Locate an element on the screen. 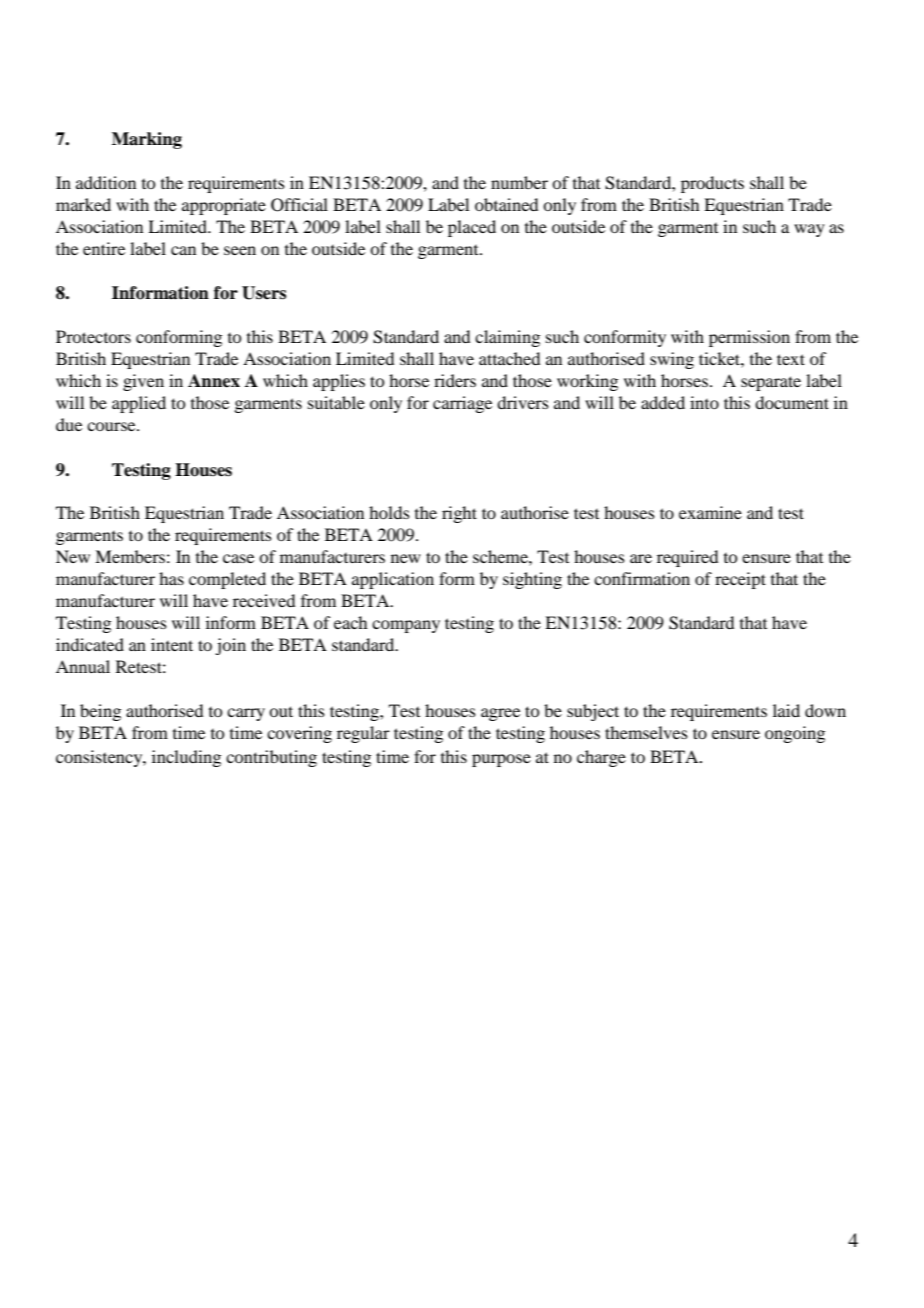 The image size is (924, 1308). including is located at coordinates (186, 758).
